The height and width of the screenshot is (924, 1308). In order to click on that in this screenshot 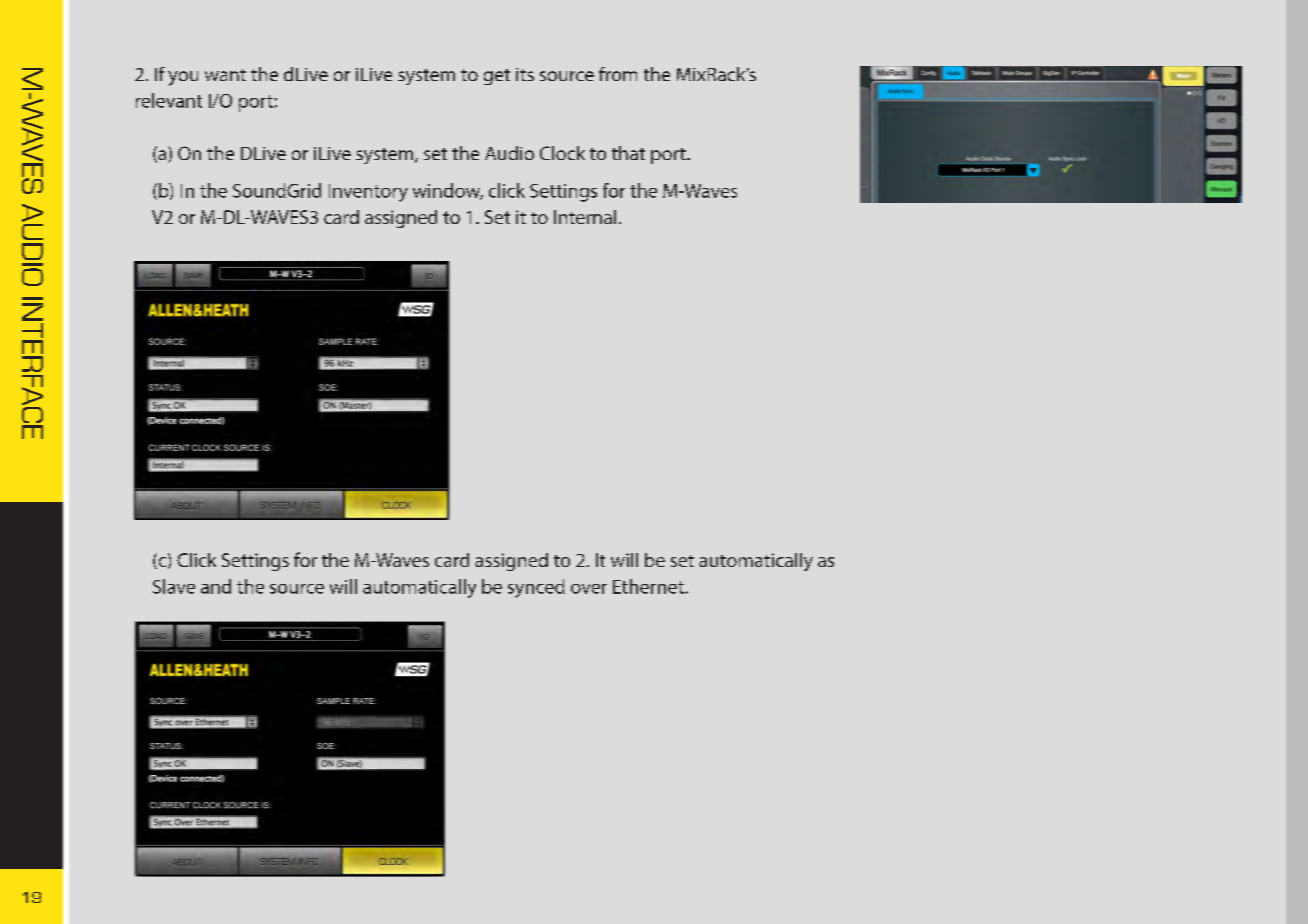, I will do `click(628, 153)`.
